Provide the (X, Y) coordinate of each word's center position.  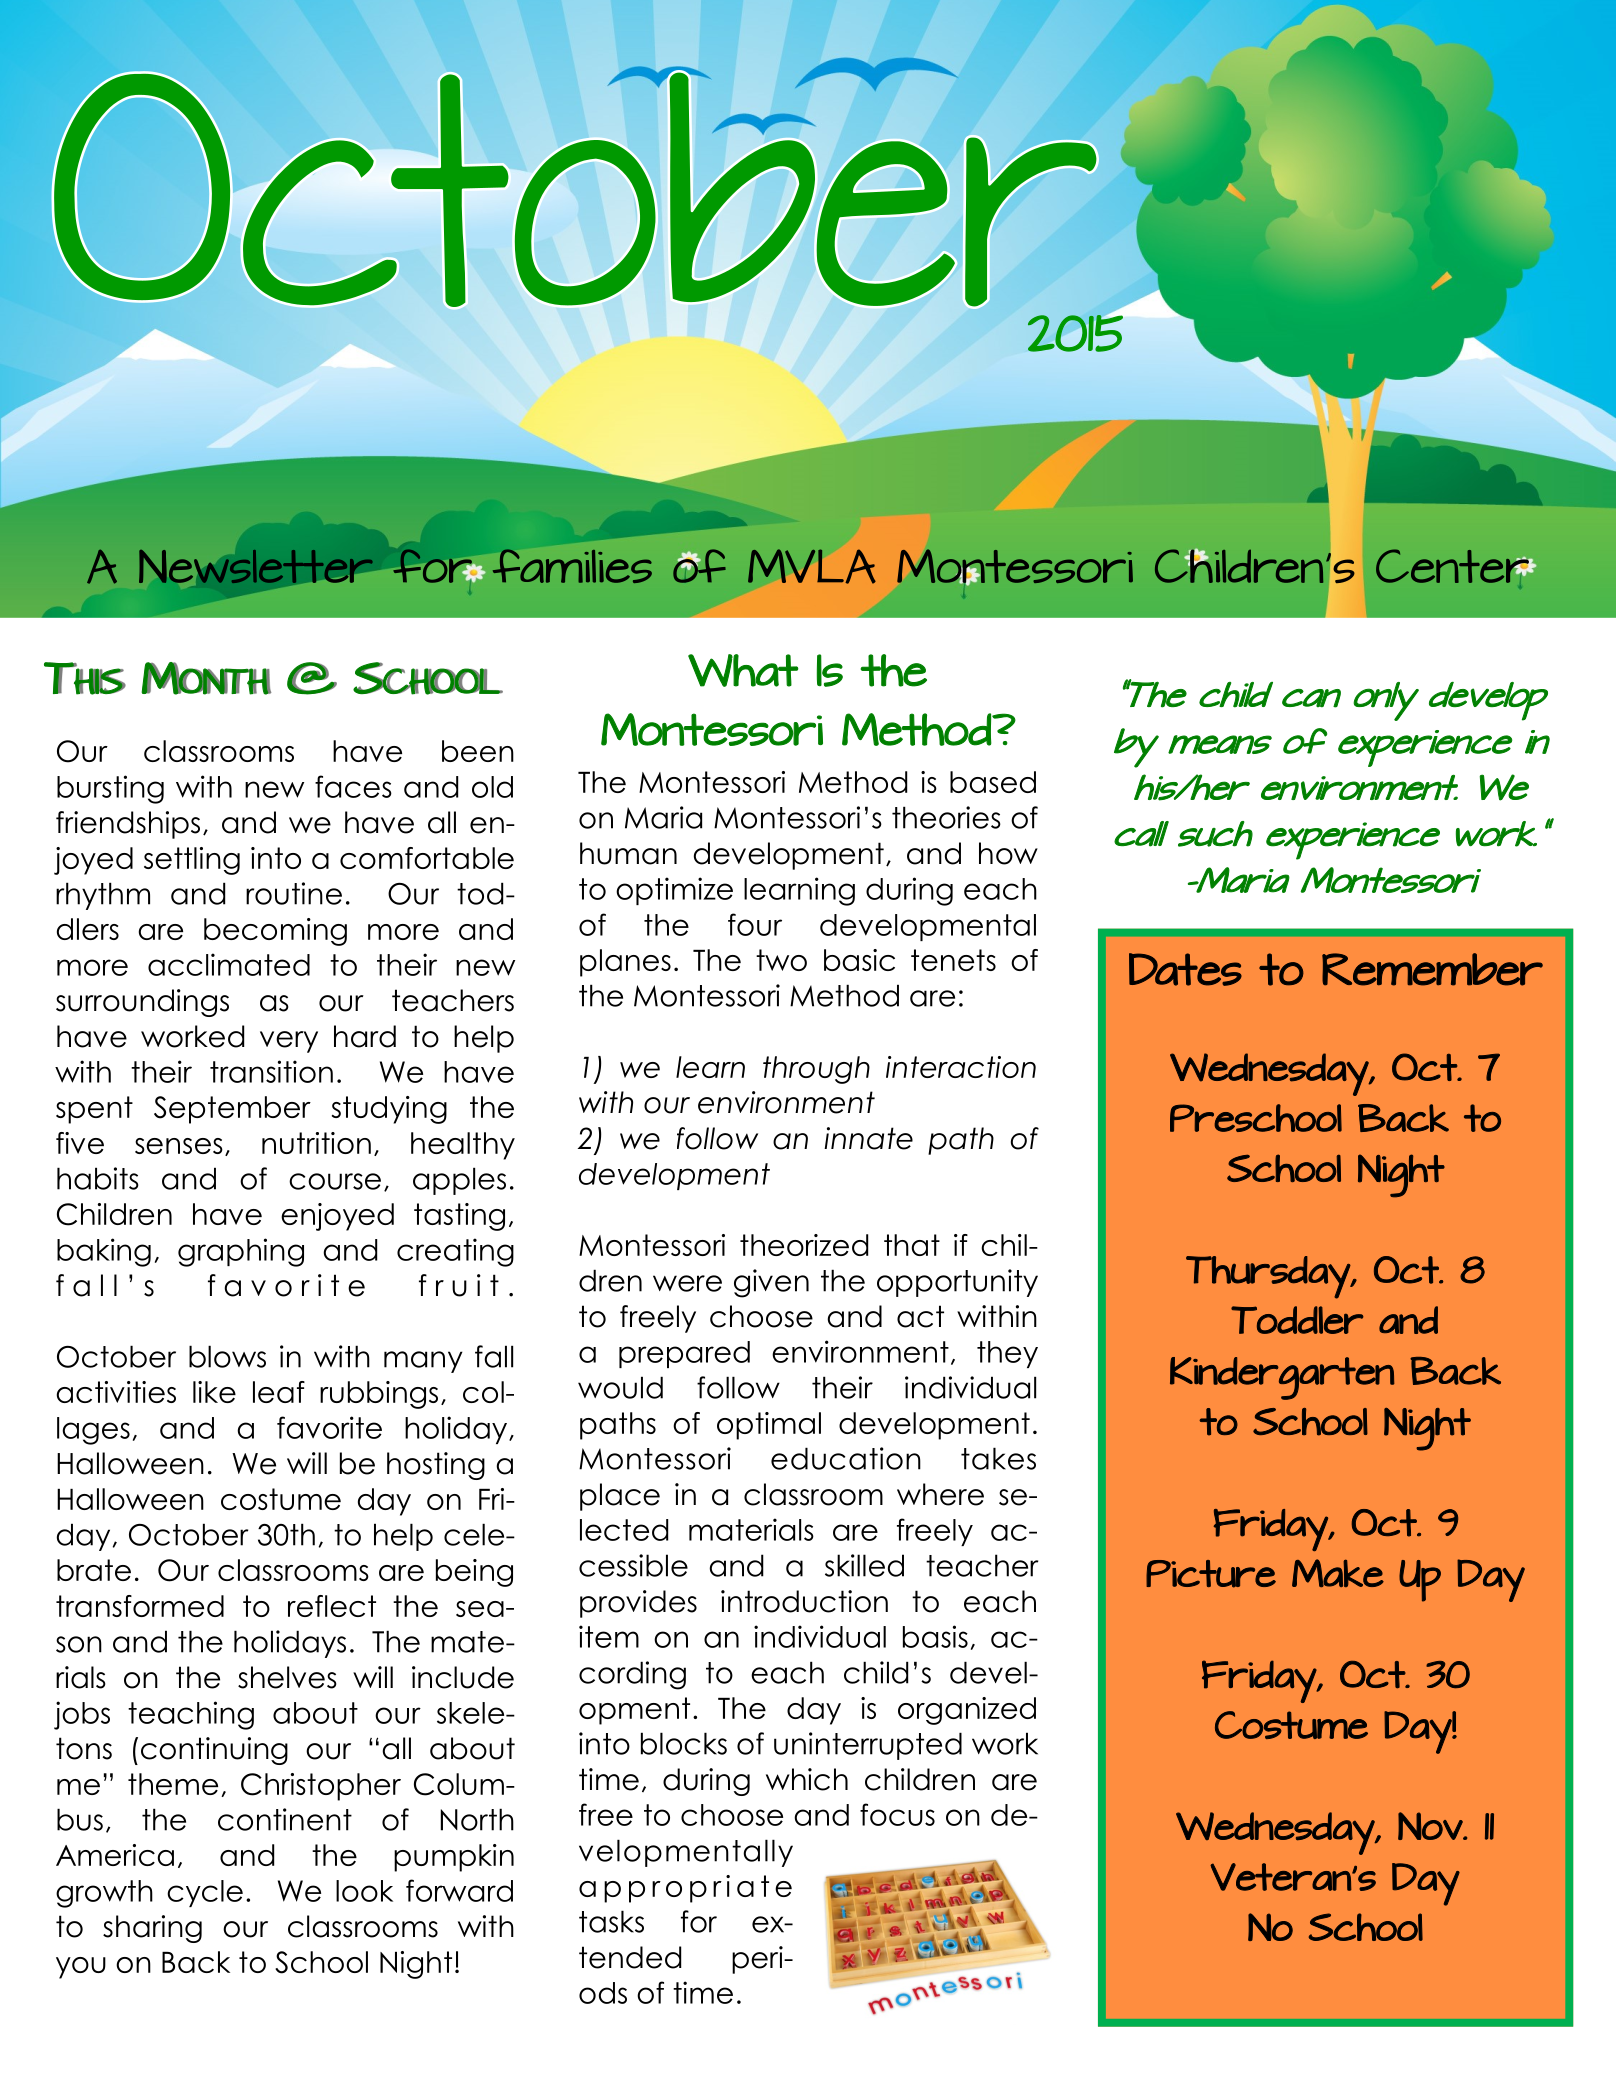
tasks (611, 1921)
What (743, 670)
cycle (205, 1893)
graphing (241, 1252)
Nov (1431, 1826)
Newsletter (256, 566)
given (771, 1283)
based (993, 782)
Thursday (1269, 1277)
